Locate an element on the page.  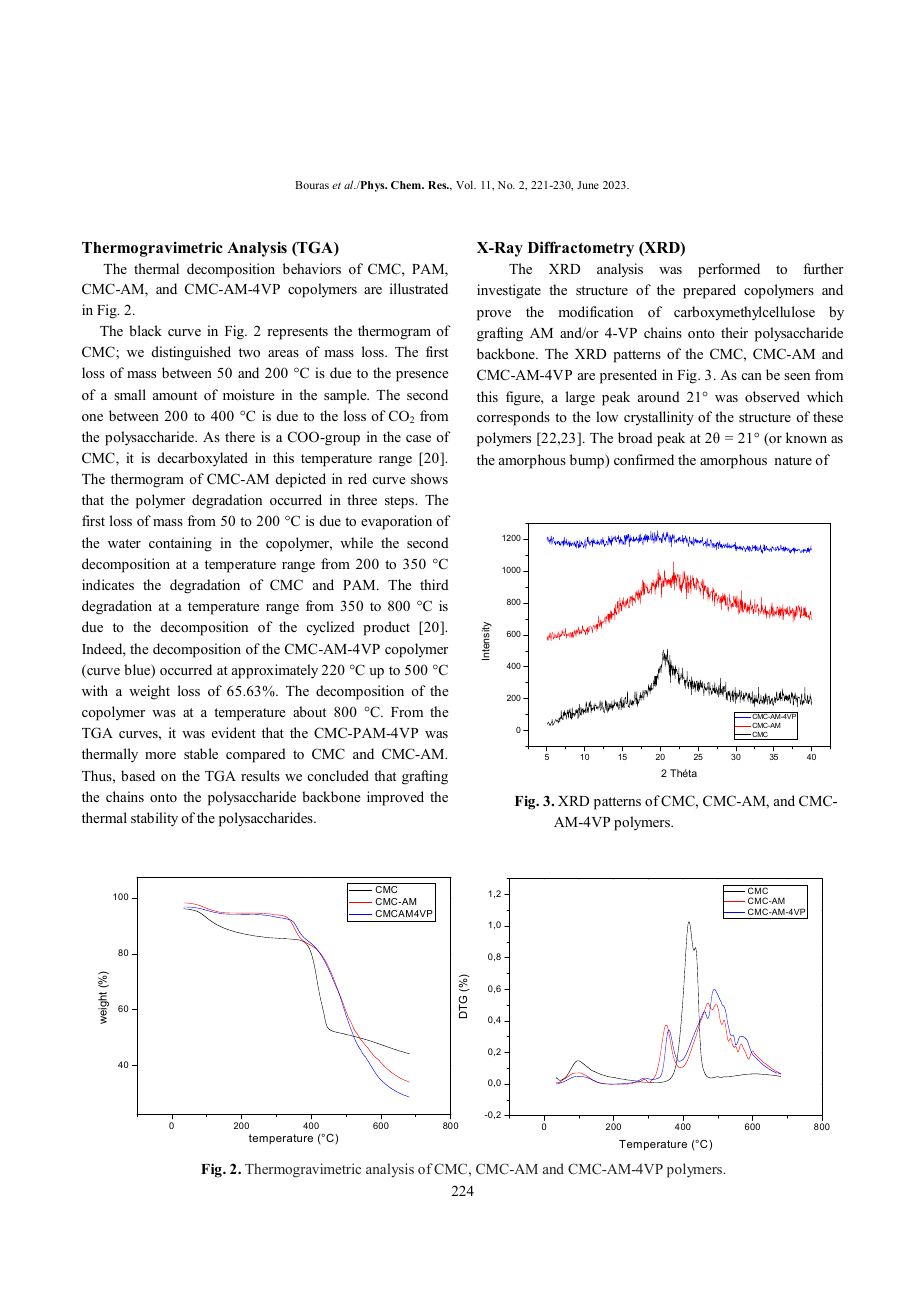
nature is located at coordinates (793, 460).
